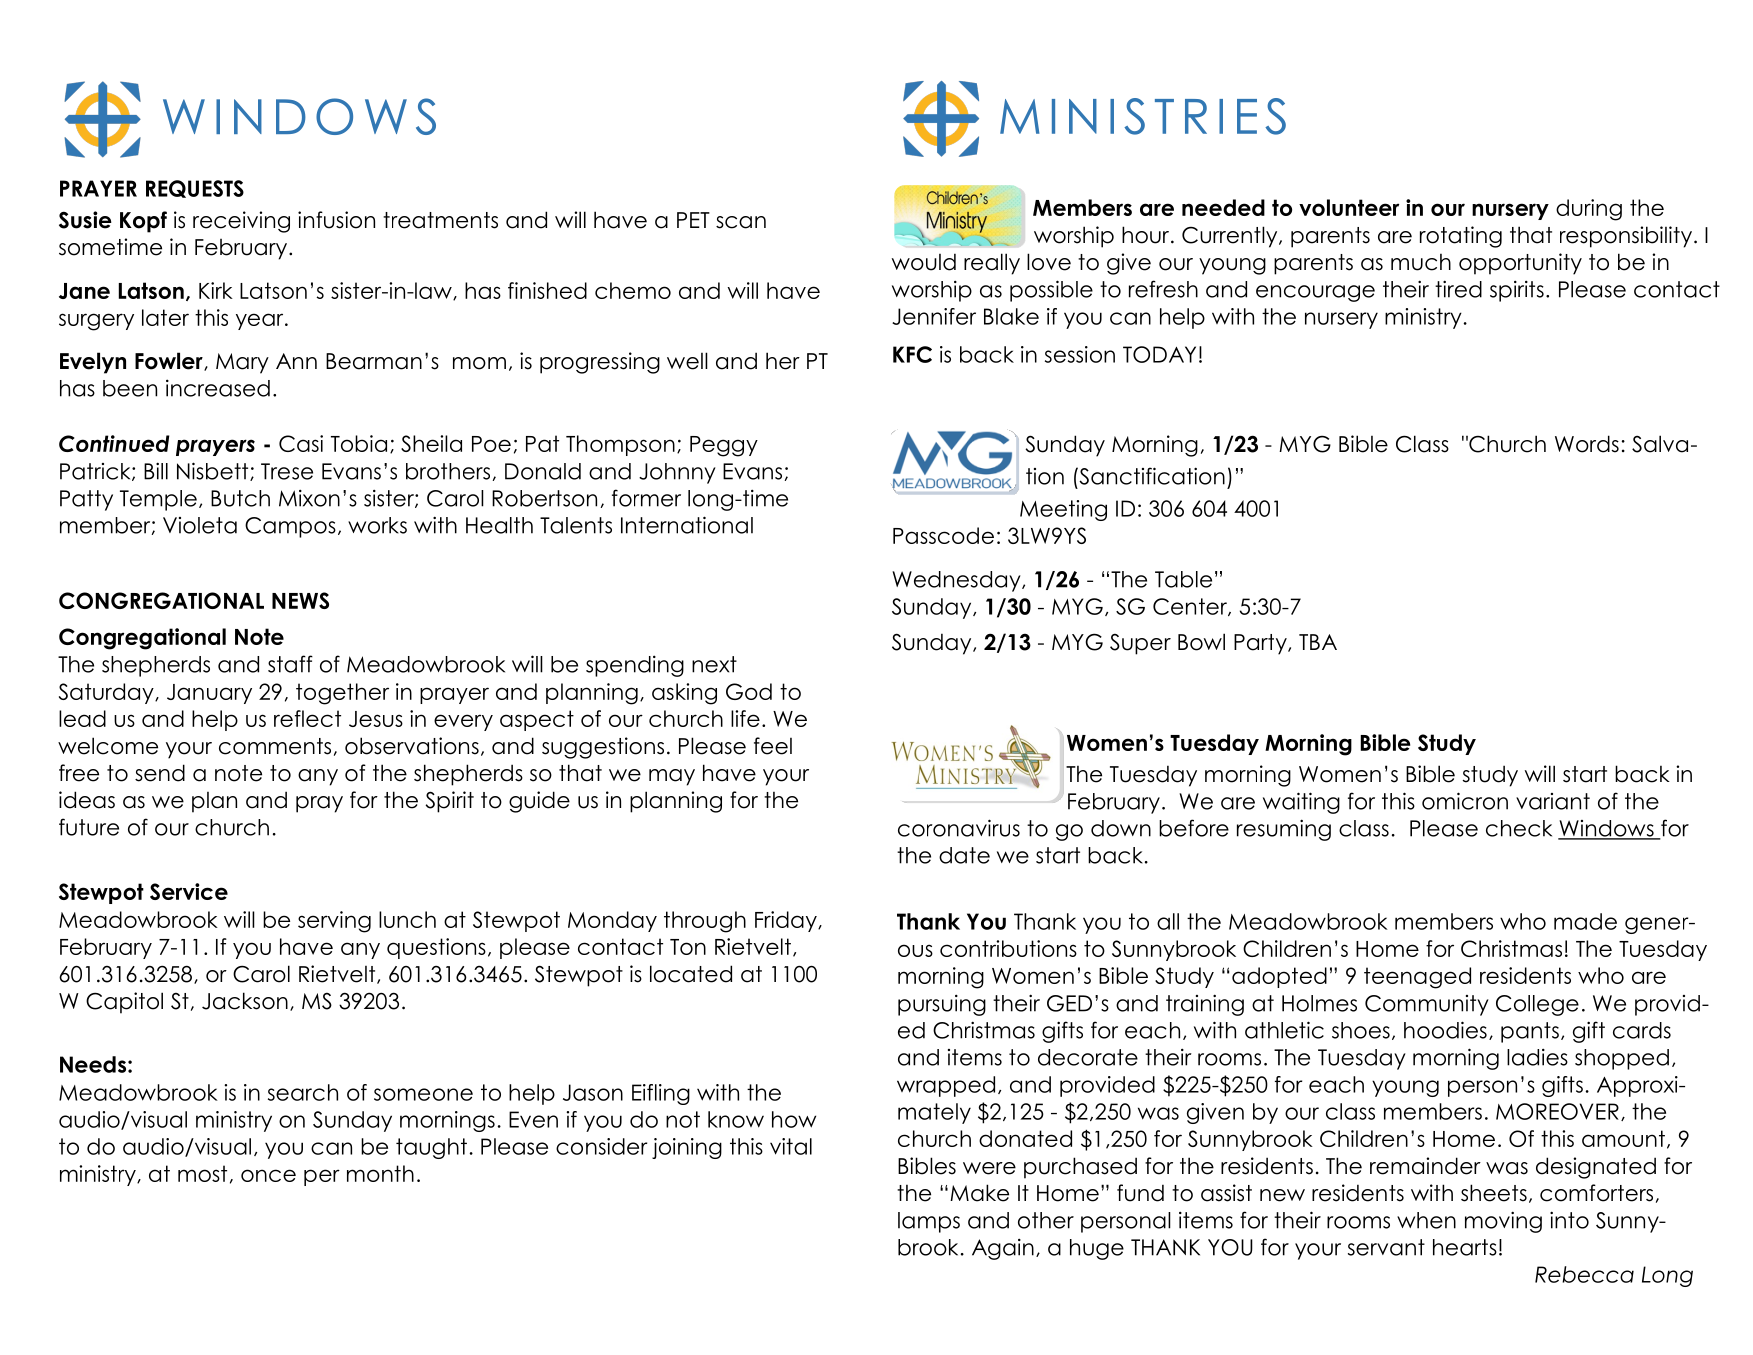 This image has width=1753, height=1355. What do you see at coordinates (195, 189) in the image?
I see `REQUESTS` at bounding box center [195, 189].
